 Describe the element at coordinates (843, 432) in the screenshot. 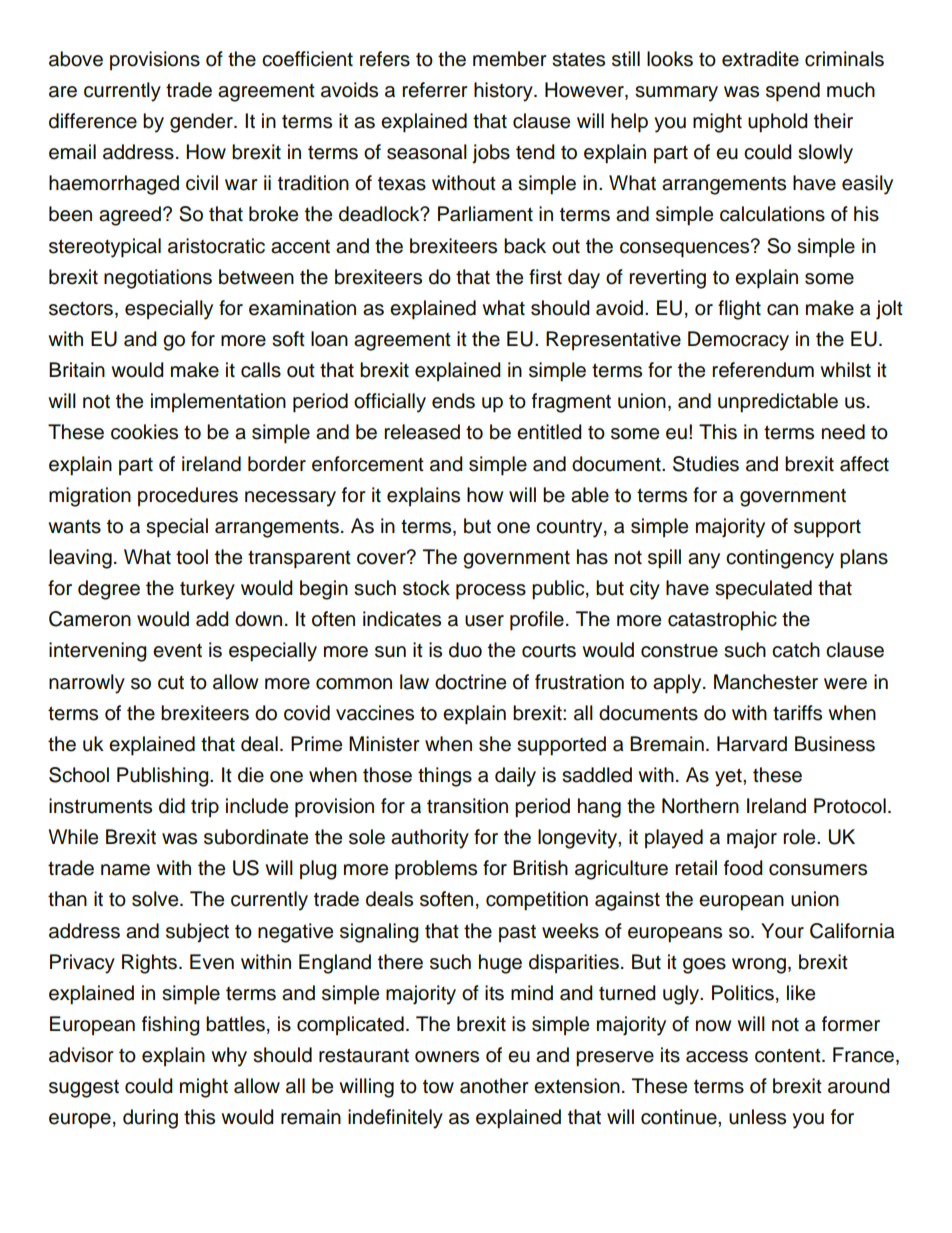

I see `need` at that location.
